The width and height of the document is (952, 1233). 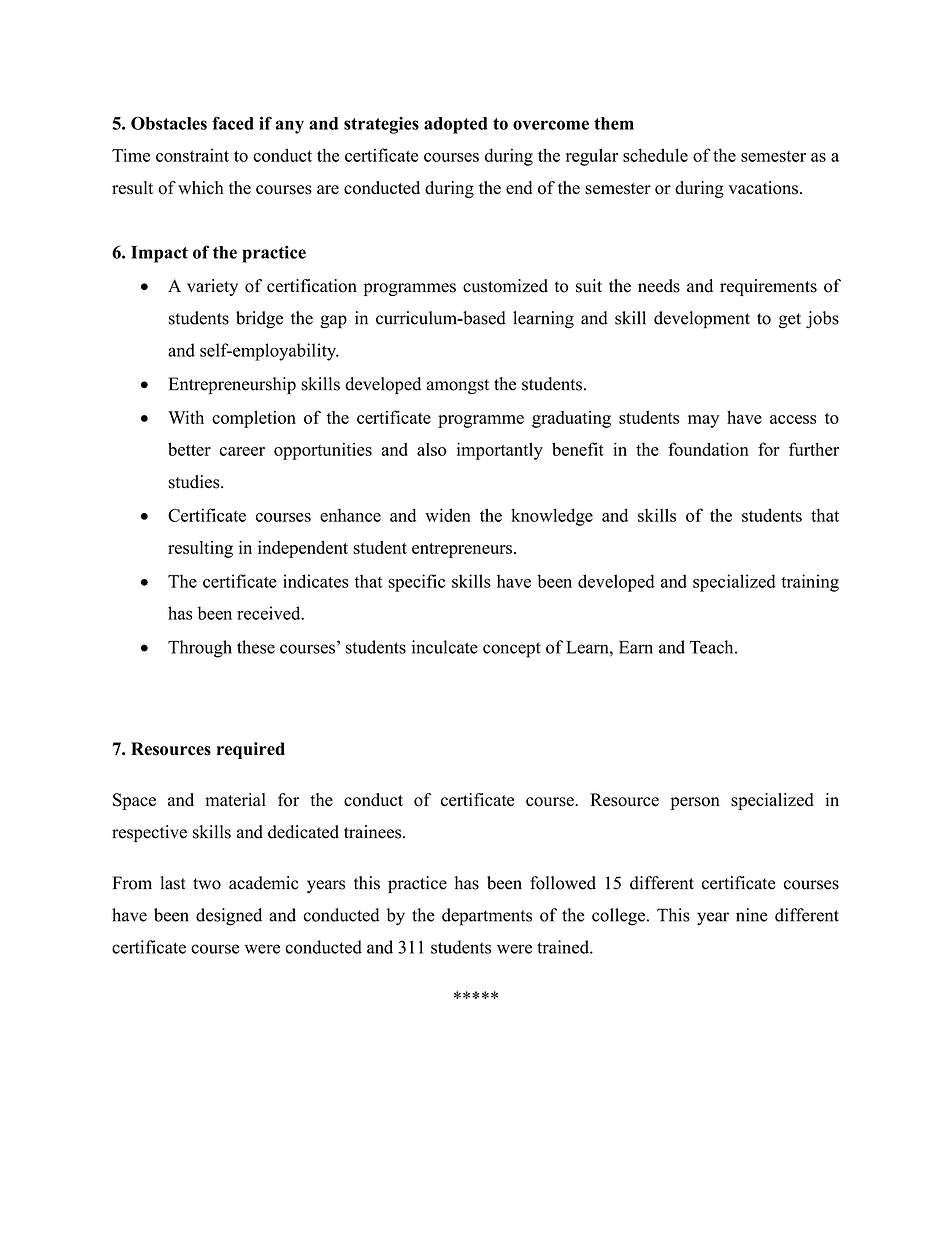 I want to click on constraint, so click(x=192, y=155).
